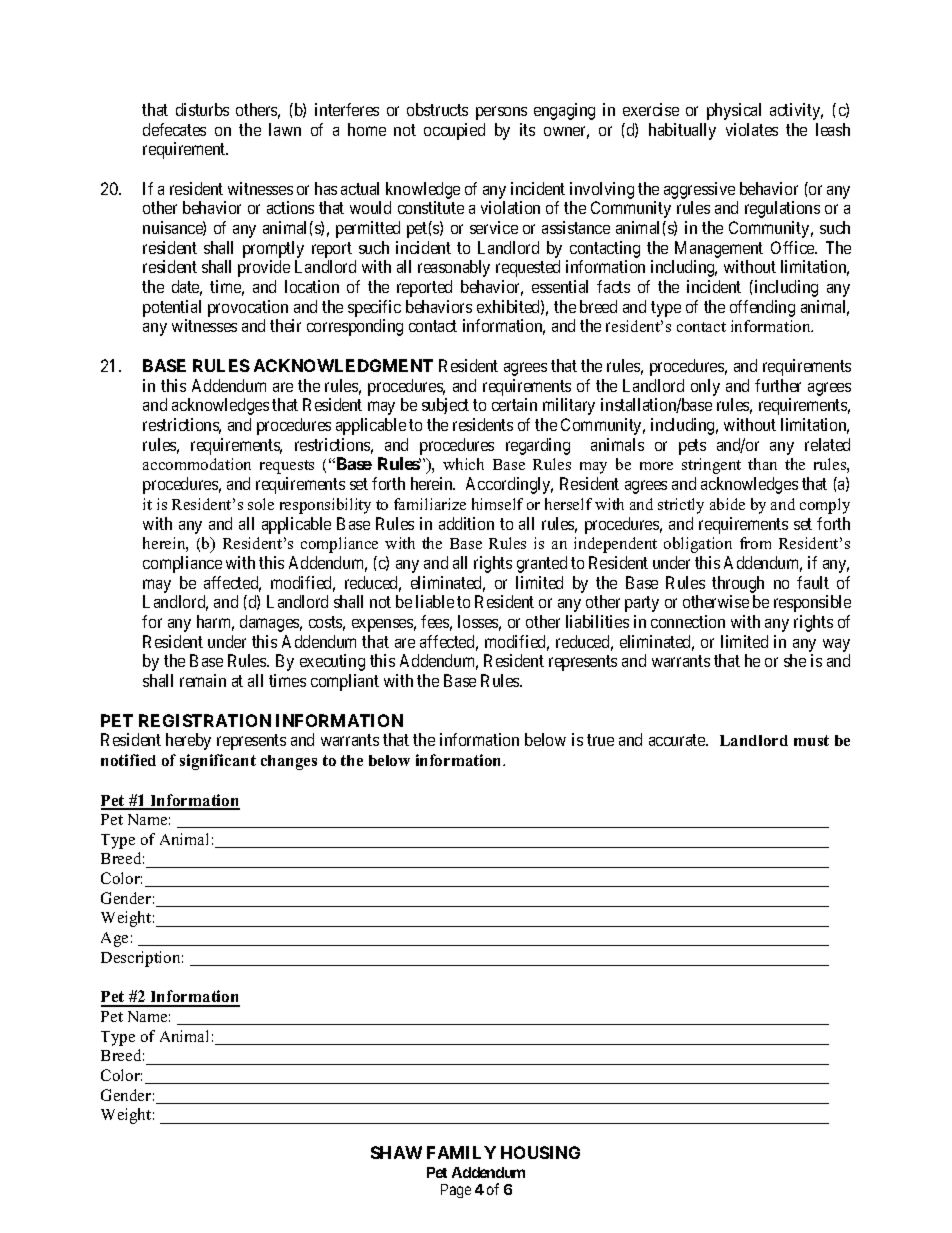  What do you see at coordinates (454, 131) in the screenshot?
I see `occupied` at bounding box center [454, 131].
